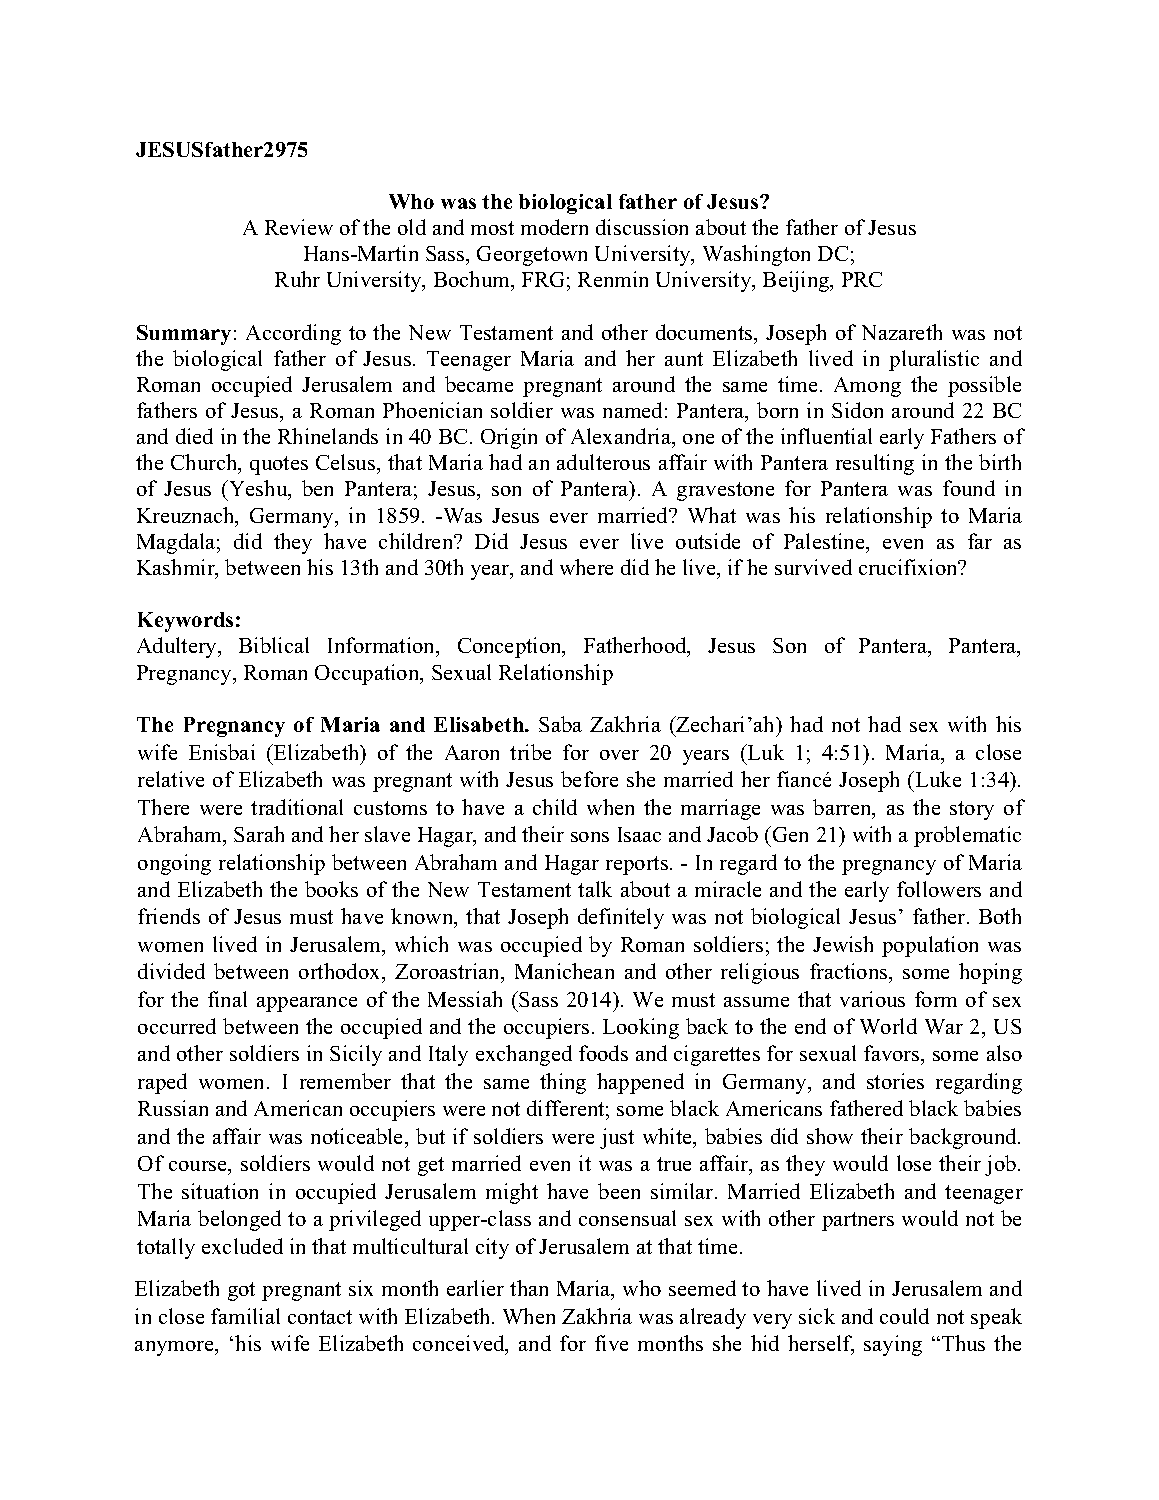  I want to click on Review, so click(299, 227).
